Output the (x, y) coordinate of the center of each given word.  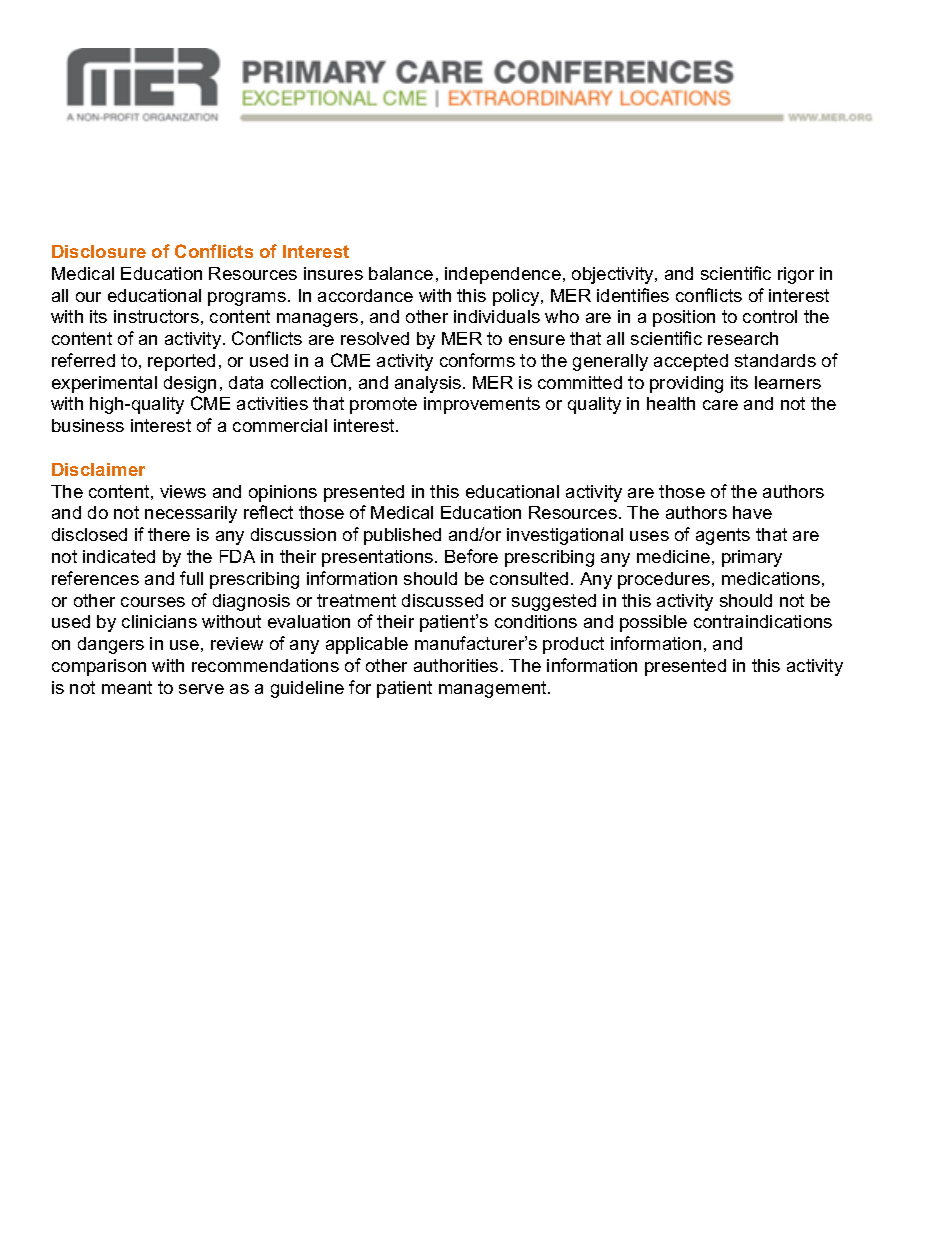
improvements (482, 405)
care (720, 405)
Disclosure (99, 251)
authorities (456, 665)
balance (401, 273)
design (190, 384)
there (169, 534)
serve (201, 689)
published (402, 536)
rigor (796, 275)
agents (723, 536)
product (573, 645)
